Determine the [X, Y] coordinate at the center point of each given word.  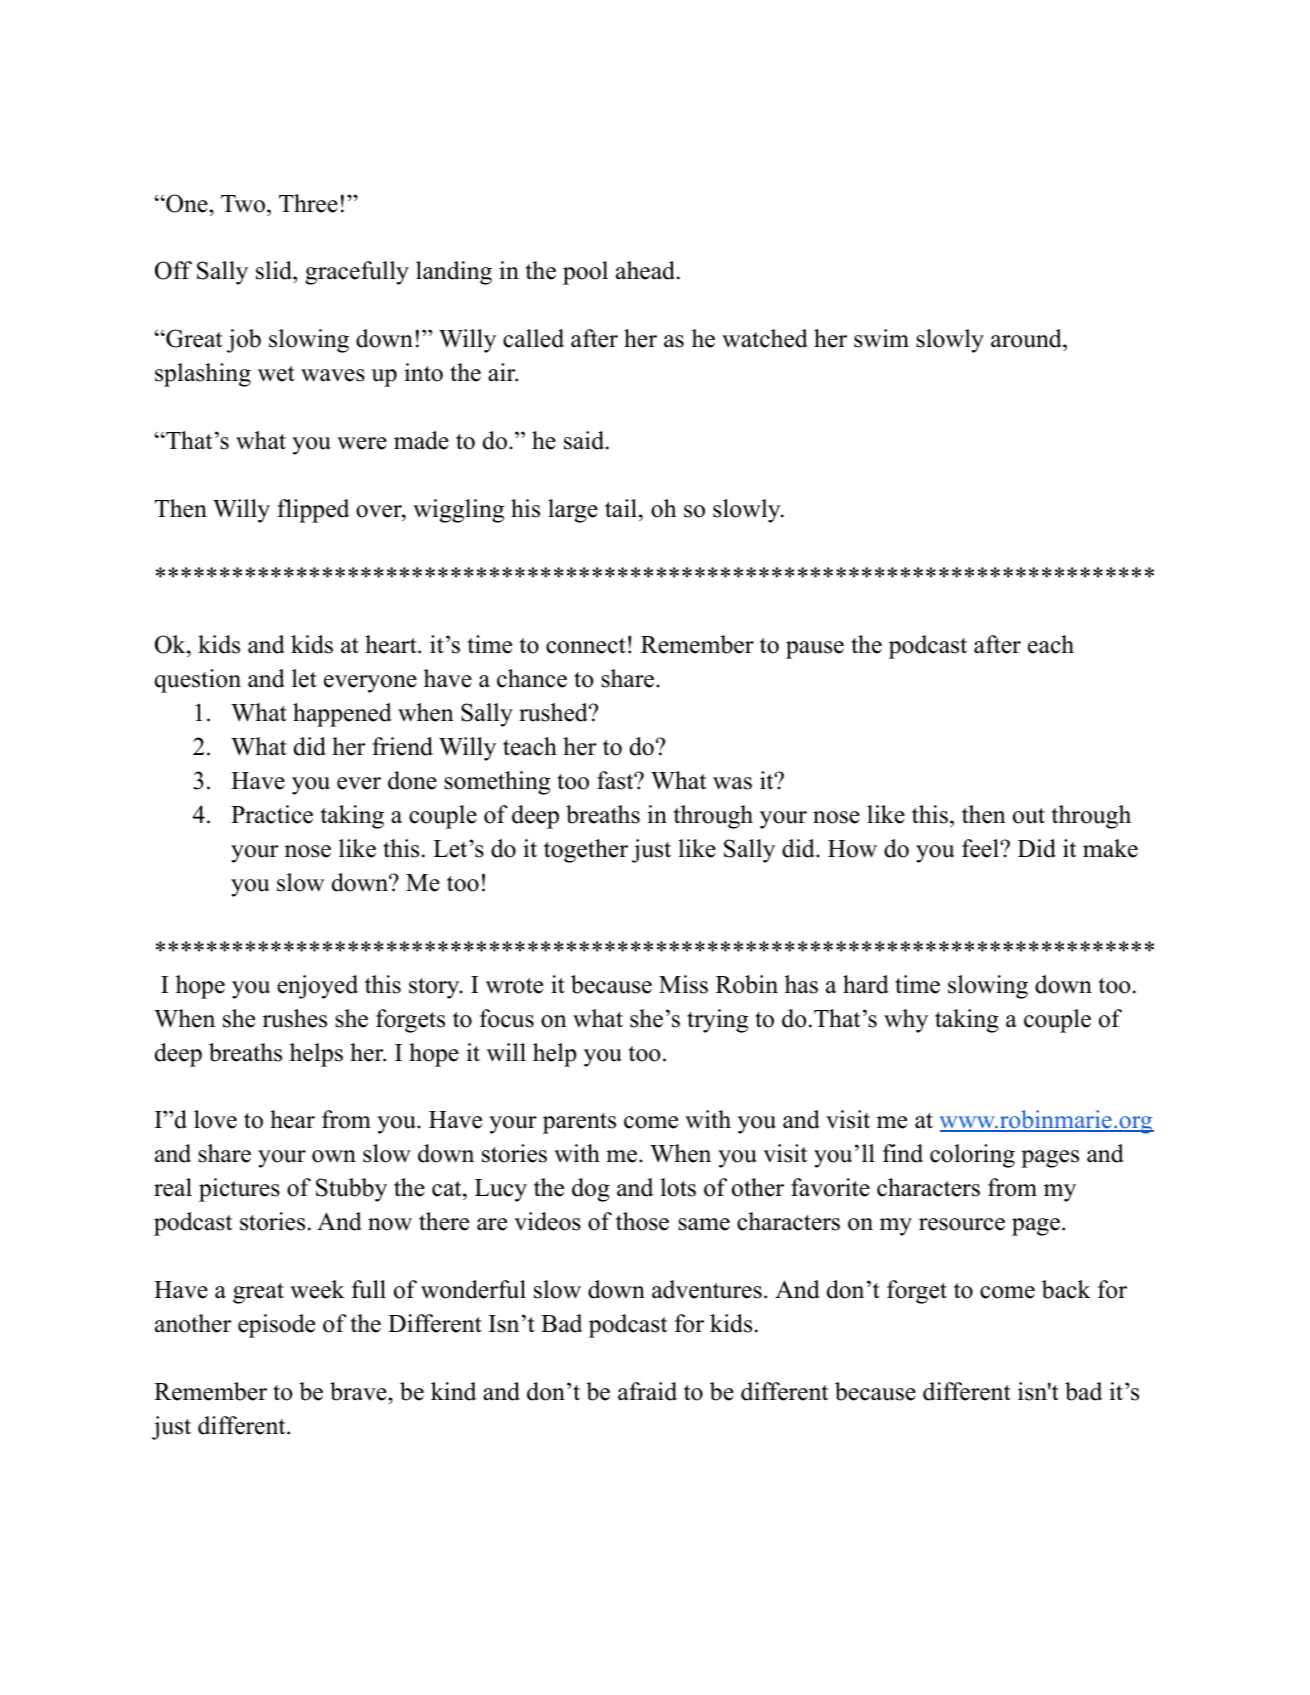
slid [275, 272]
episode [276, 1326]
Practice [272, 814]
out [1029, 816]
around [1027, 340]
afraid [647, 1391]
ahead [645, 270]
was [732, 783]
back [1066, 1289]
